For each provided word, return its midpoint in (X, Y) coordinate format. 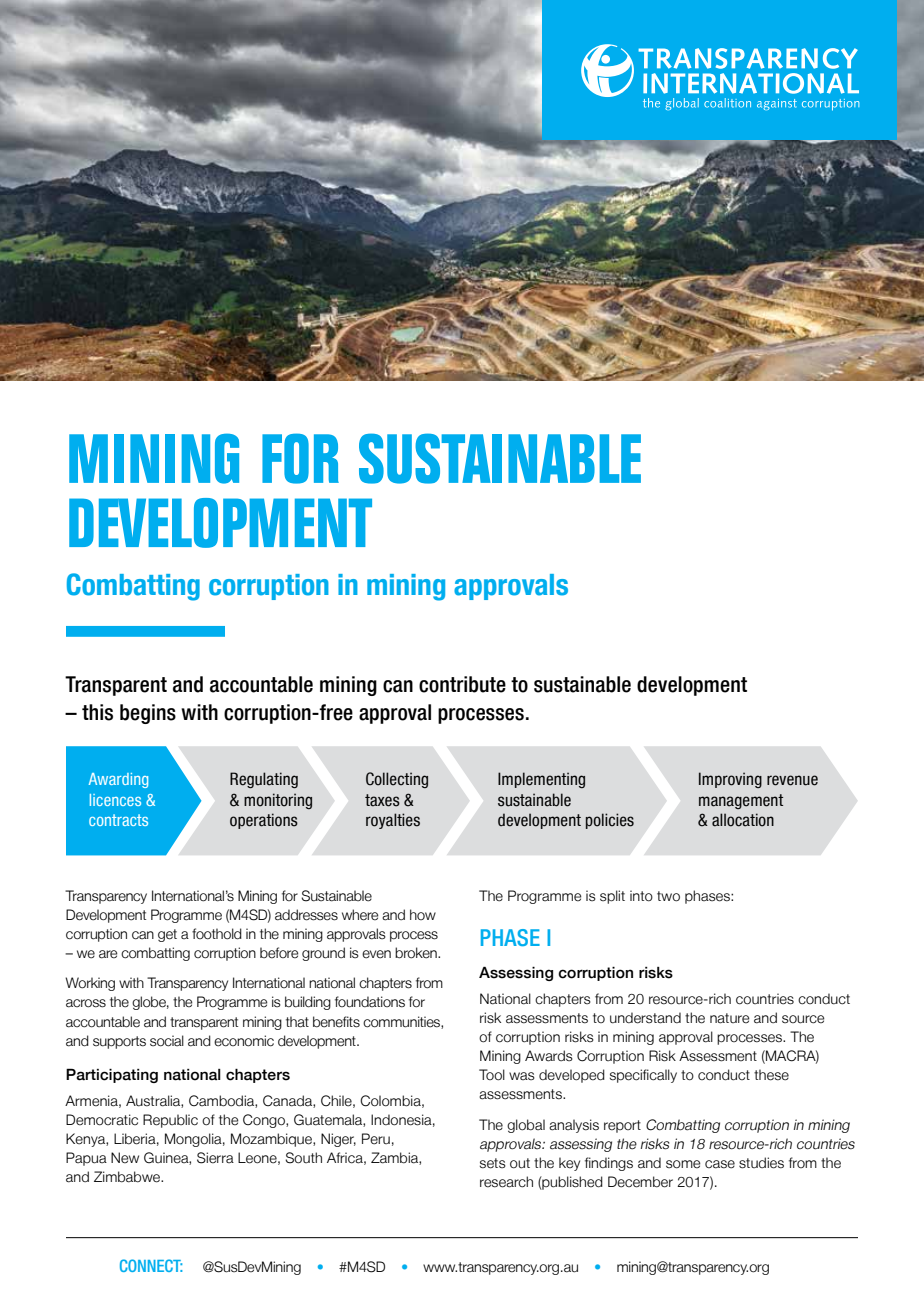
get (167, 935)
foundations (370, 1002)
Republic (170, 1121)
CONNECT (151, 1265)
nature (730, 1018)
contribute (462, 684)
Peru (376, 1139)
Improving (730, 780)
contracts (118, 820)
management (741, 801)
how (423, 914)
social (167, 1041)
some (683, 1164)
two (668, 896)
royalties (393, 821)
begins (148, 714)
